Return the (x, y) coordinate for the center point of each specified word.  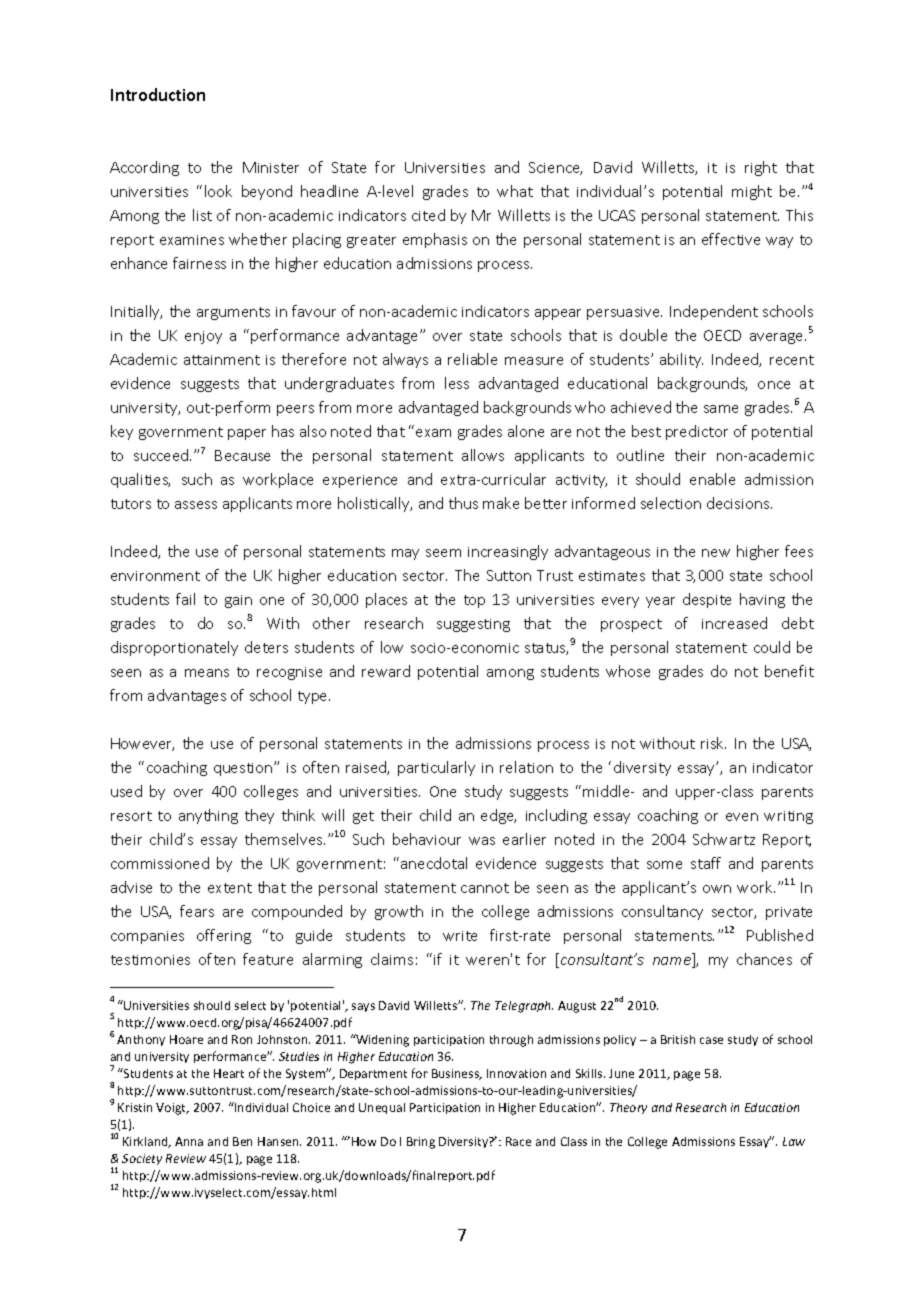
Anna (189, 1141)
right (761, 168)
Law (794, 1141)
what (515, 191)
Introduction (158, 94)
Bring (421, 1143)
